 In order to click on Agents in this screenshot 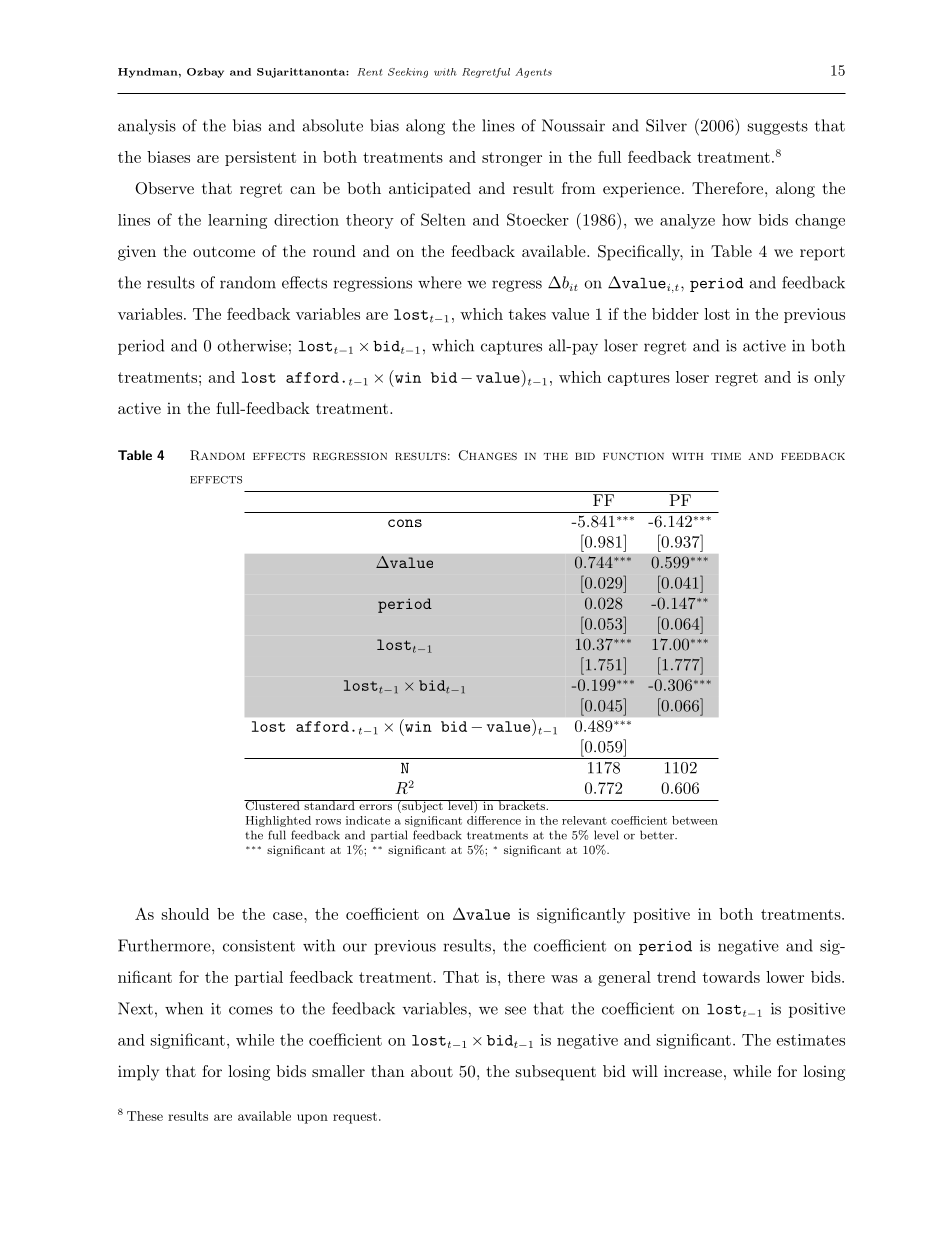, I will do `click(533, 73)`.
